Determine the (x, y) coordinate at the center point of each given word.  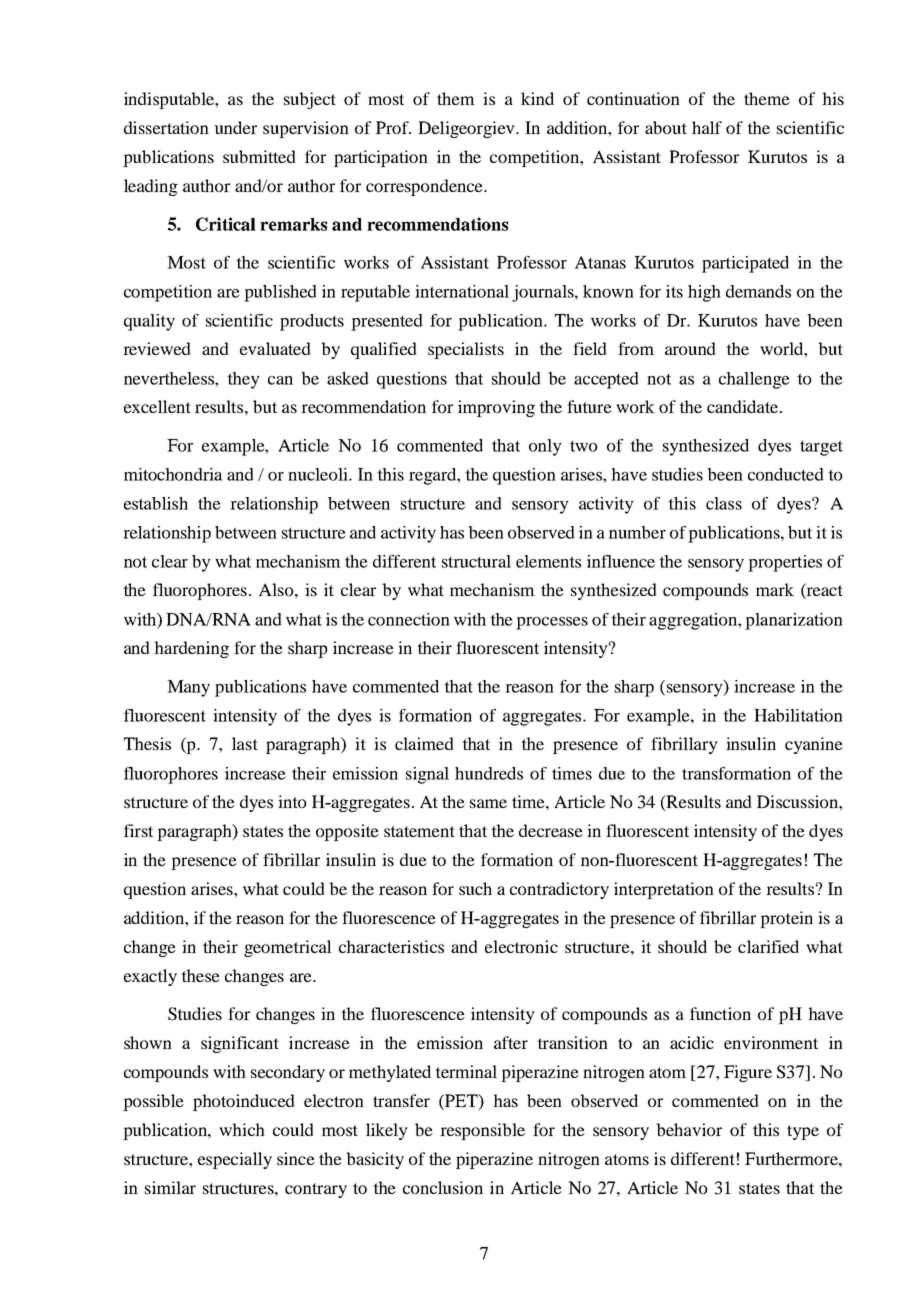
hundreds (489, 773)
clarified (768, 946)
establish (156, 503)
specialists (466, 350)
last (245, 743)
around (690, 348)
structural (476, 561)
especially (235, 1160)
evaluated (275, 348)
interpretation (664, 890)
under (235, 127)
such (475, 888)
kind (537, 98)
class (724, 503)
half (707, 127)
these (200, 975)
